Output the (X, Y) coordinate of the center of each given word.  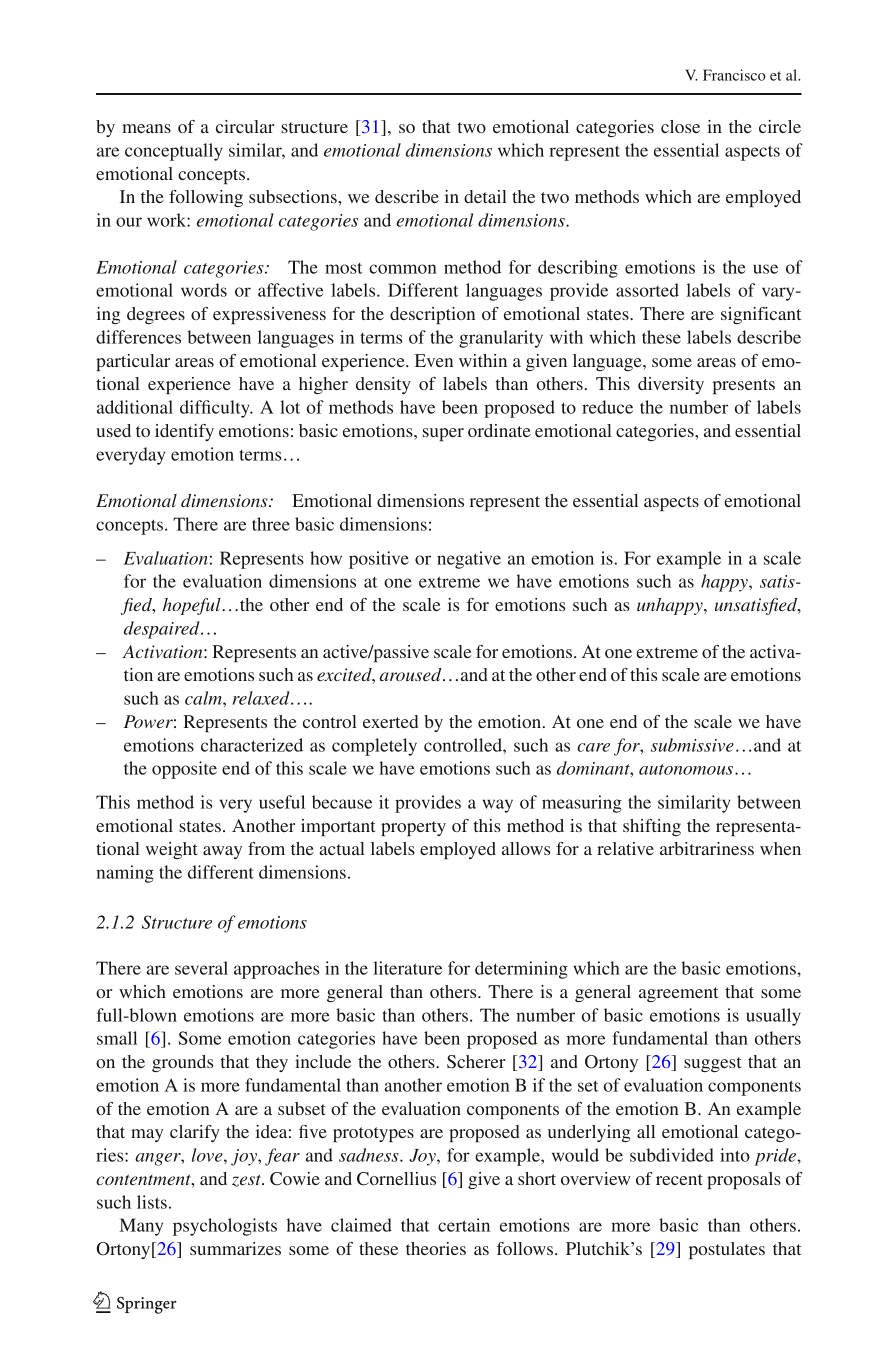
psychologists (225, 1227)
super (443, 434)
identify (184, 432)
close (680, 126)
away (222, 852)
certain (464, 1225)
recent (679, 1179)
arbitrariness (707, 848)
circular (245, 126)
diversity (671, 385)
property (413, 828)
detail (485, 196)
